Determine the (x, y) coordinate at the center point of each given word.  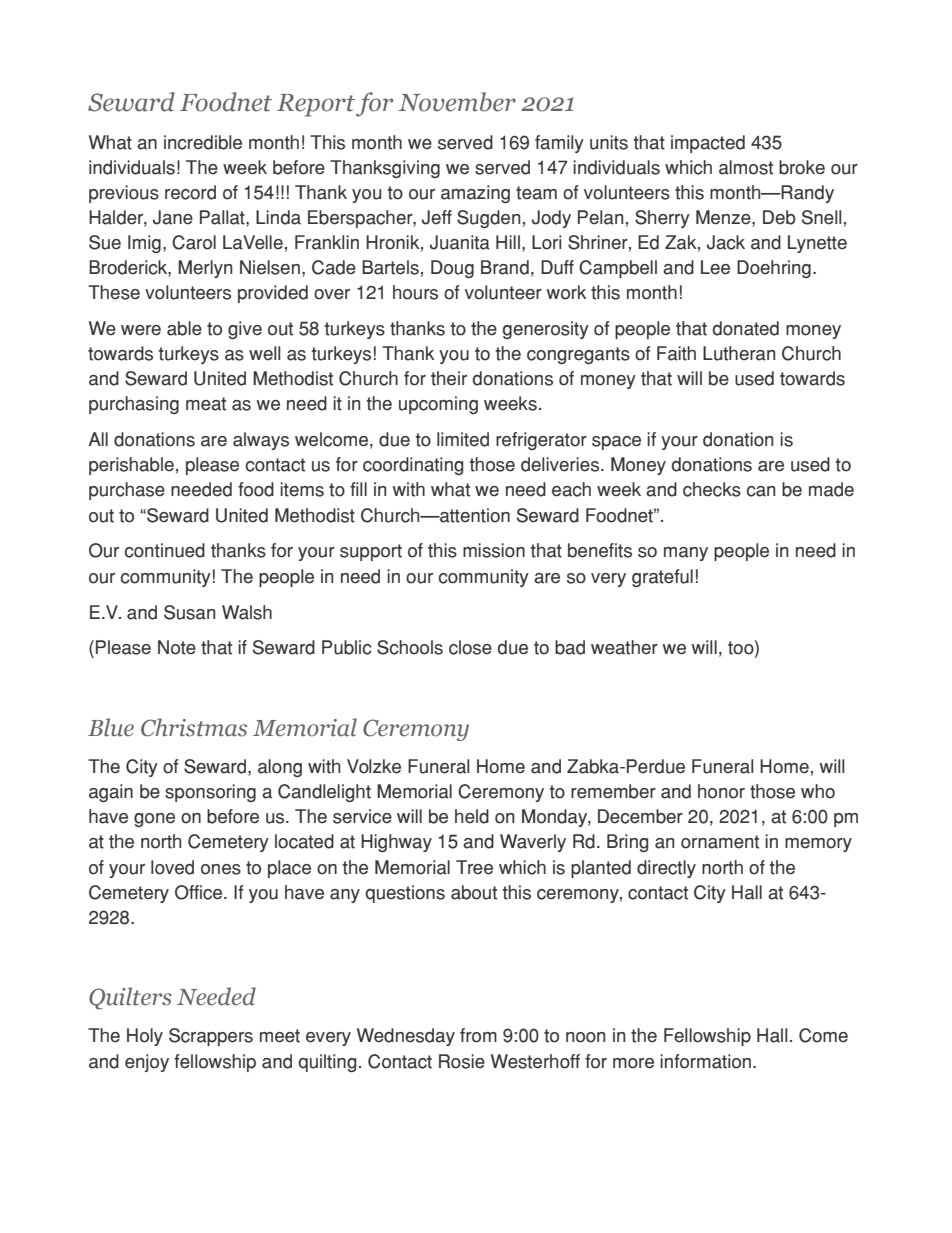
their (449, 378)
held (472, 816)
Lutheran (739, 353)
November (457, 102)
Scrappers (211, 1037)
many (686, 554)
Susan (189, 612)
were (141, 330)
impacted (708, 144)
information (707, 1061)
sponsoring (210, 793)
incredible (203, 142)
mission (494, 550)
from (478, 1035)
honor (721, 791)
